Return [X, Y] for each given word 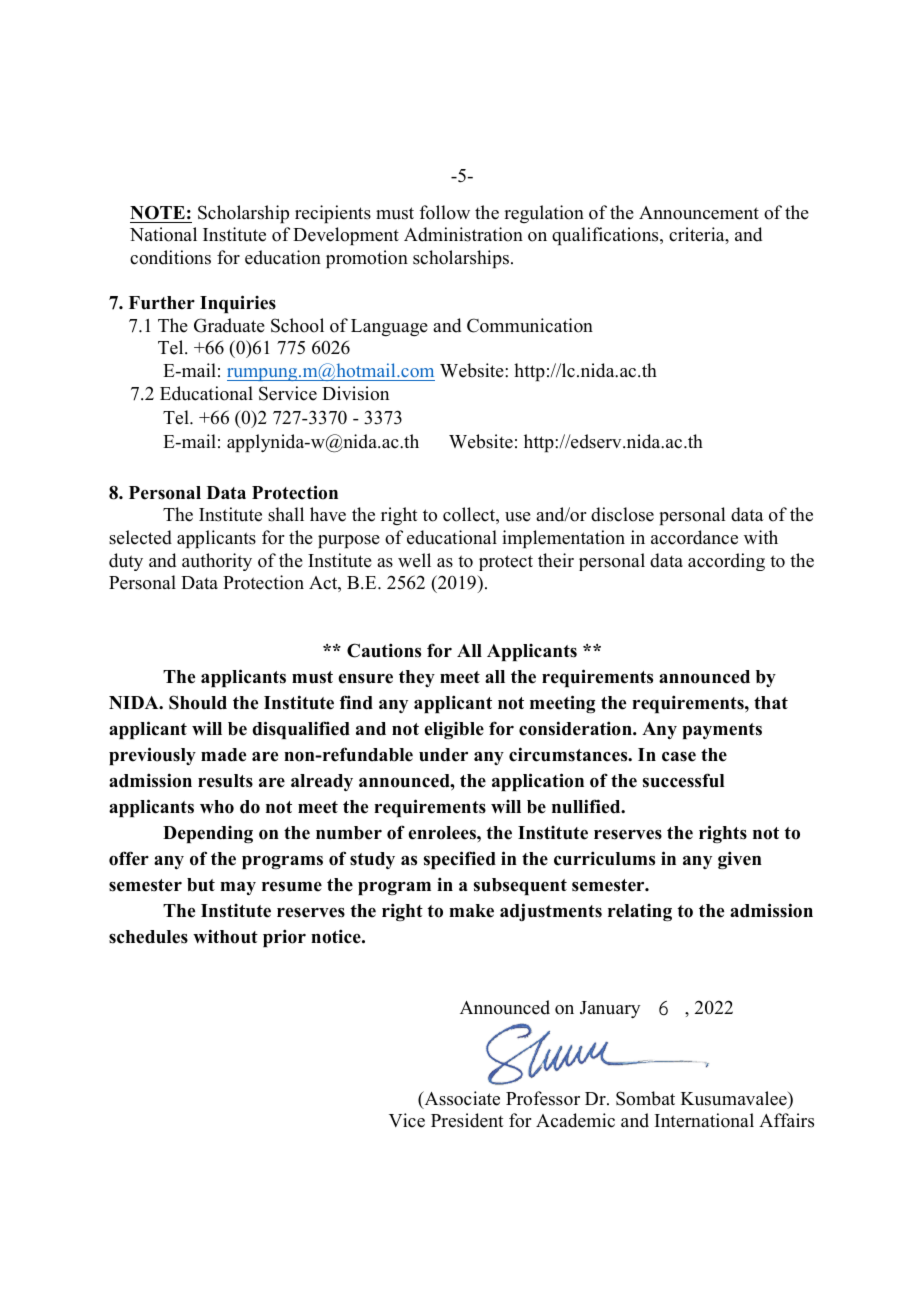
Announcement [699, 213]
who [217, 807]
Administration [463, 234]
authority [217, 562]
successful [684, 780]
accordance [694, 537]
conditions [170, 257]
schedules [148, 937]
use [518, 517]
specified [460, 860]
